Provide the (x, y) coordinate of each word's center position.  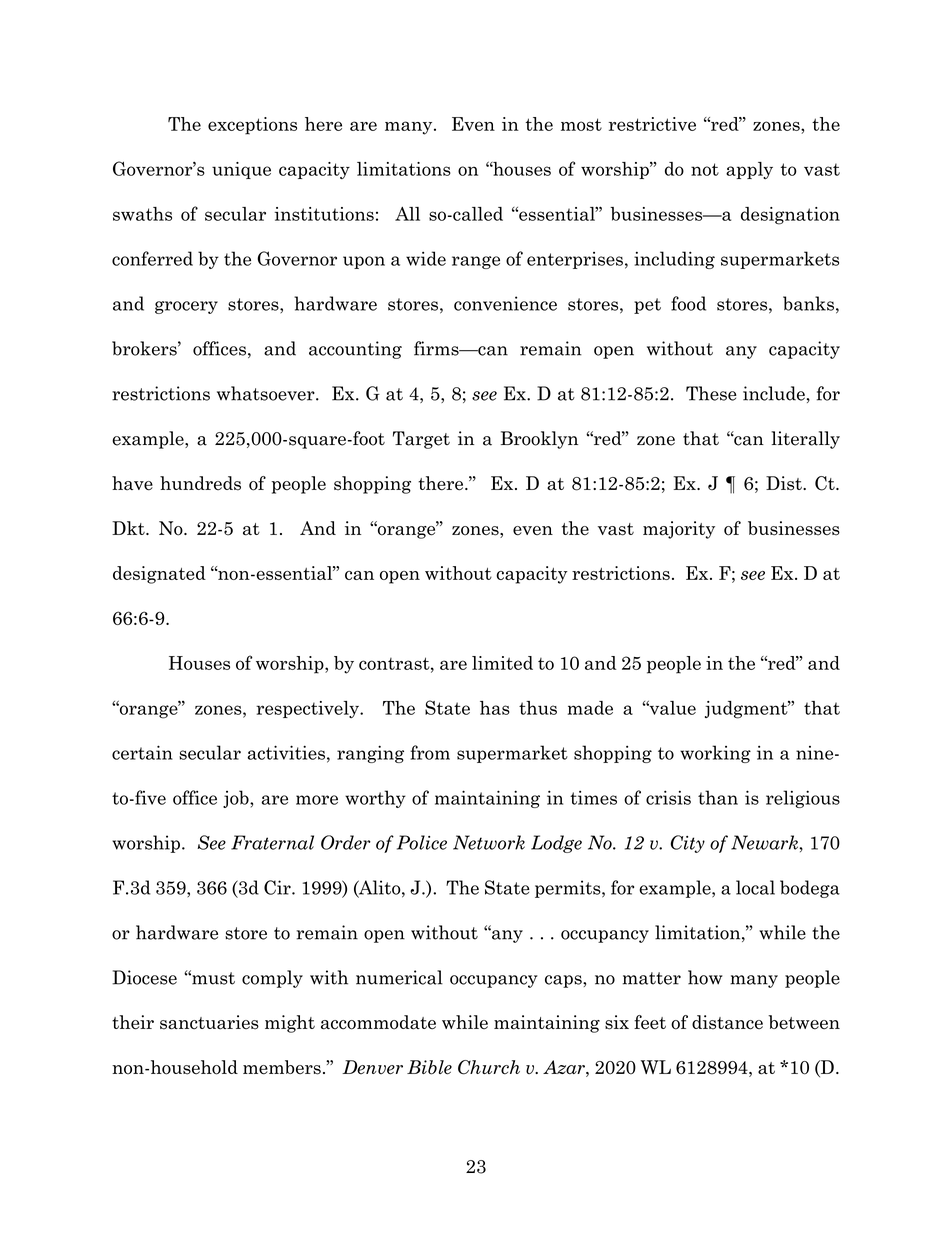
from (430, 752)
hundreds (200, 483)
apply (749, 170)
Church (489, 1067)
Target (421, 440)
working (715, 754)
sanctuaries (209, 1022)
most (581, 124)
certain (142, 752)
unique (241, 170)
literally (805, 440)
